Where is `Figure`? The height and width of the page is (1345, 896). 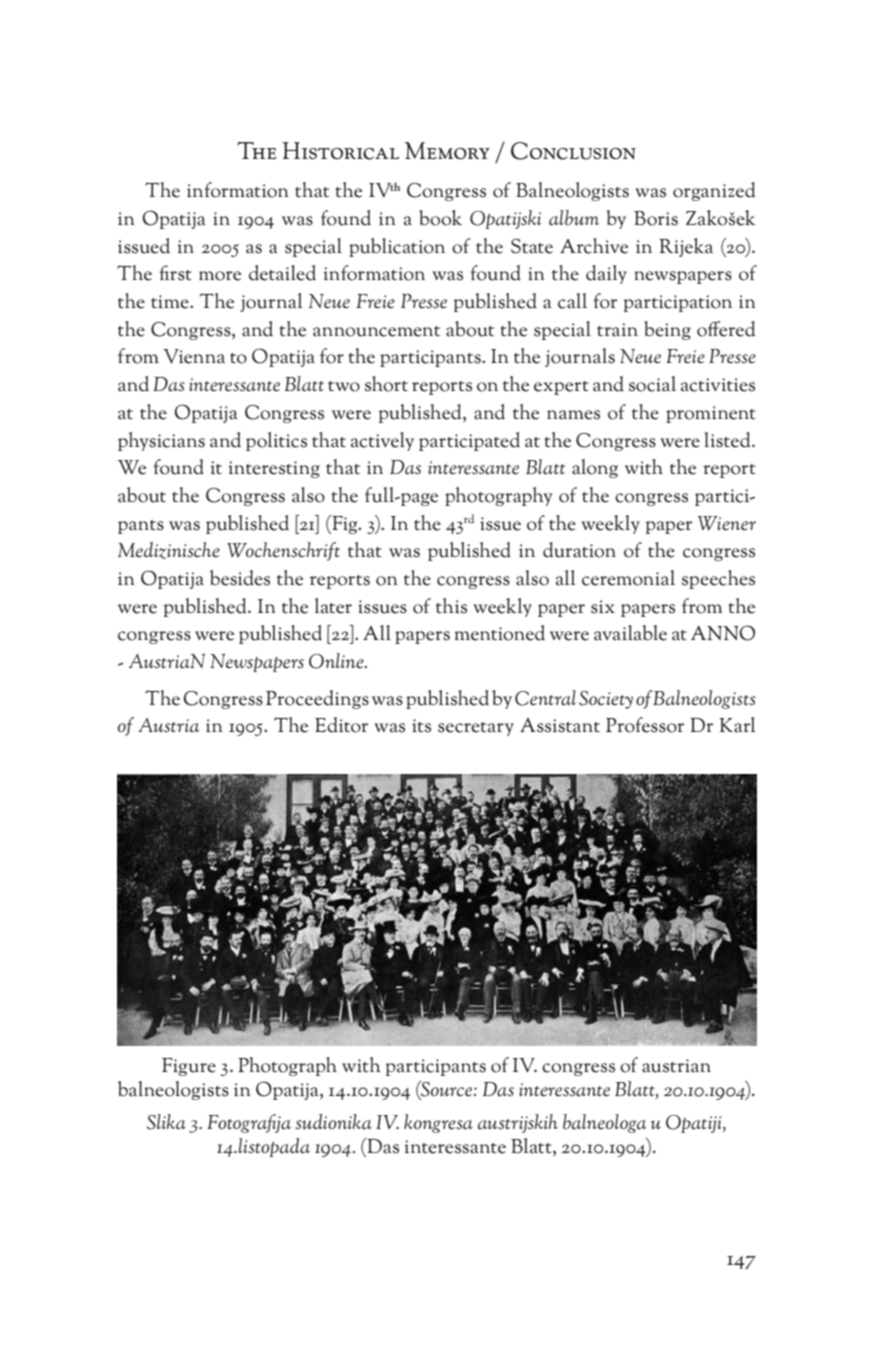 Figure is located at coordinates (189, 1067).
